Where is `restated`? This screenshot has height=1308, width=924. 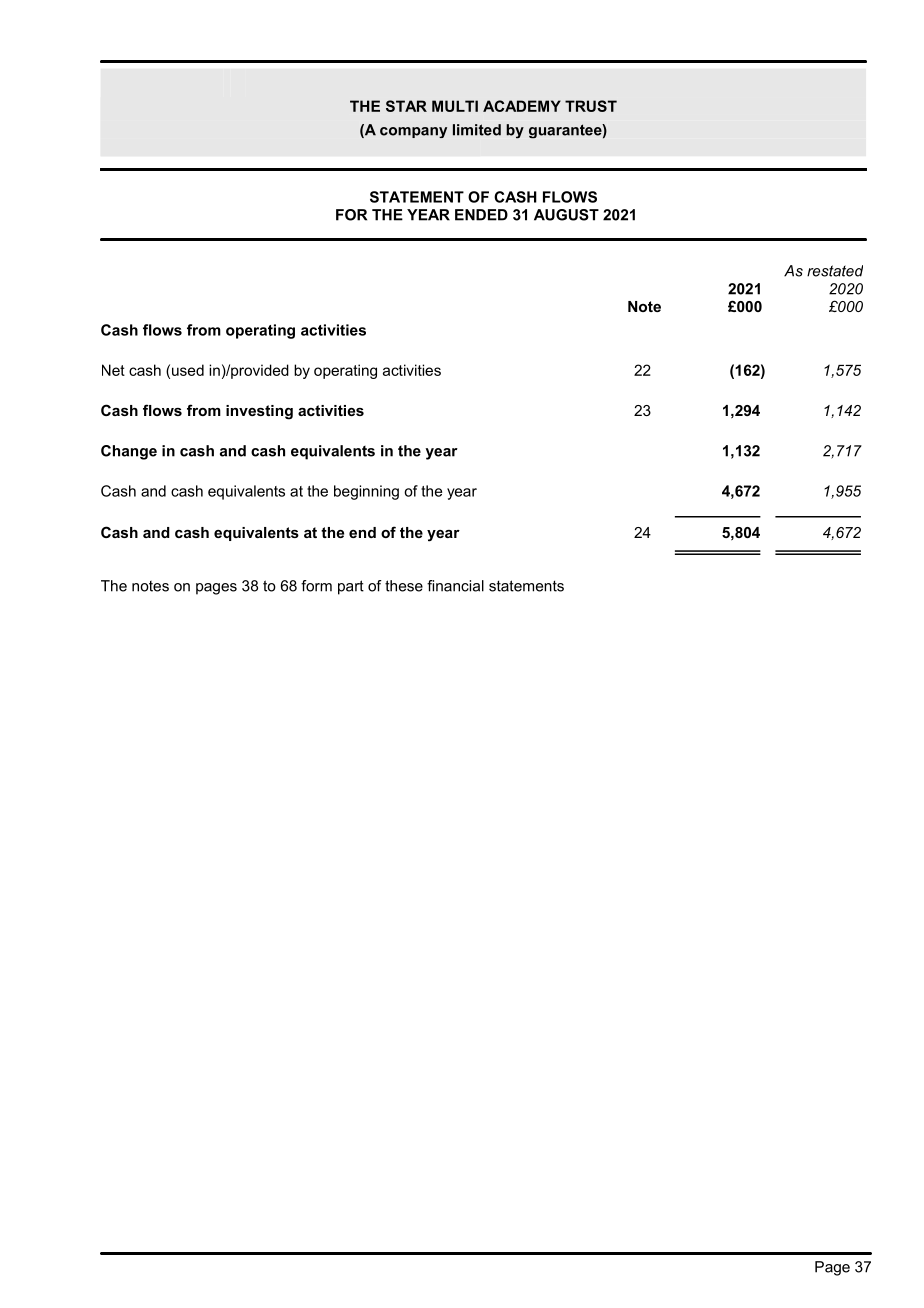 restated is located at coordinates (835, 271).
